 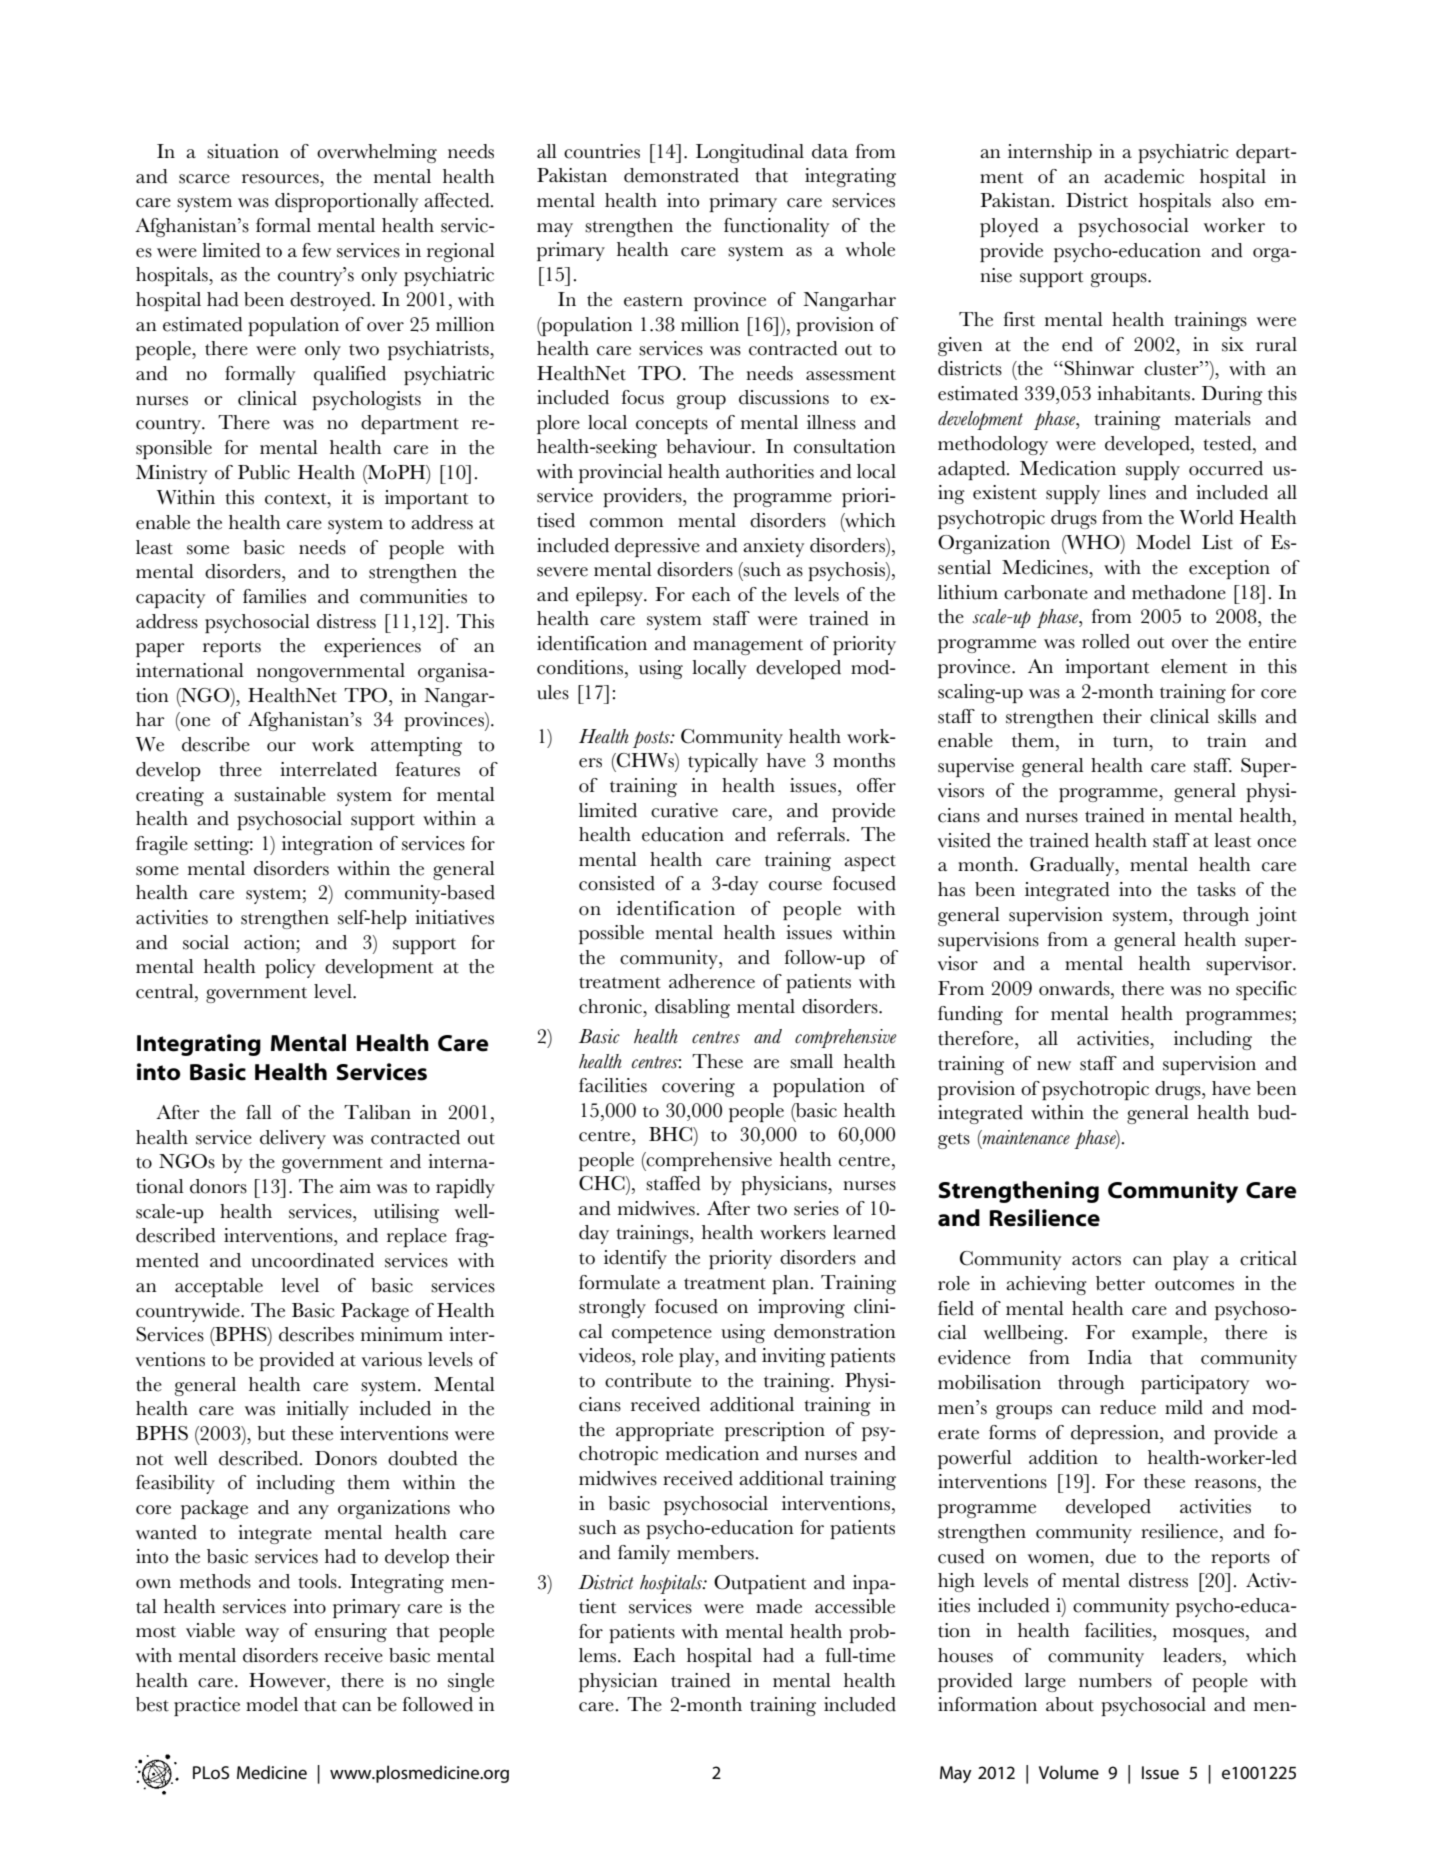 I want to click on families, so click(x=274, y=596).
